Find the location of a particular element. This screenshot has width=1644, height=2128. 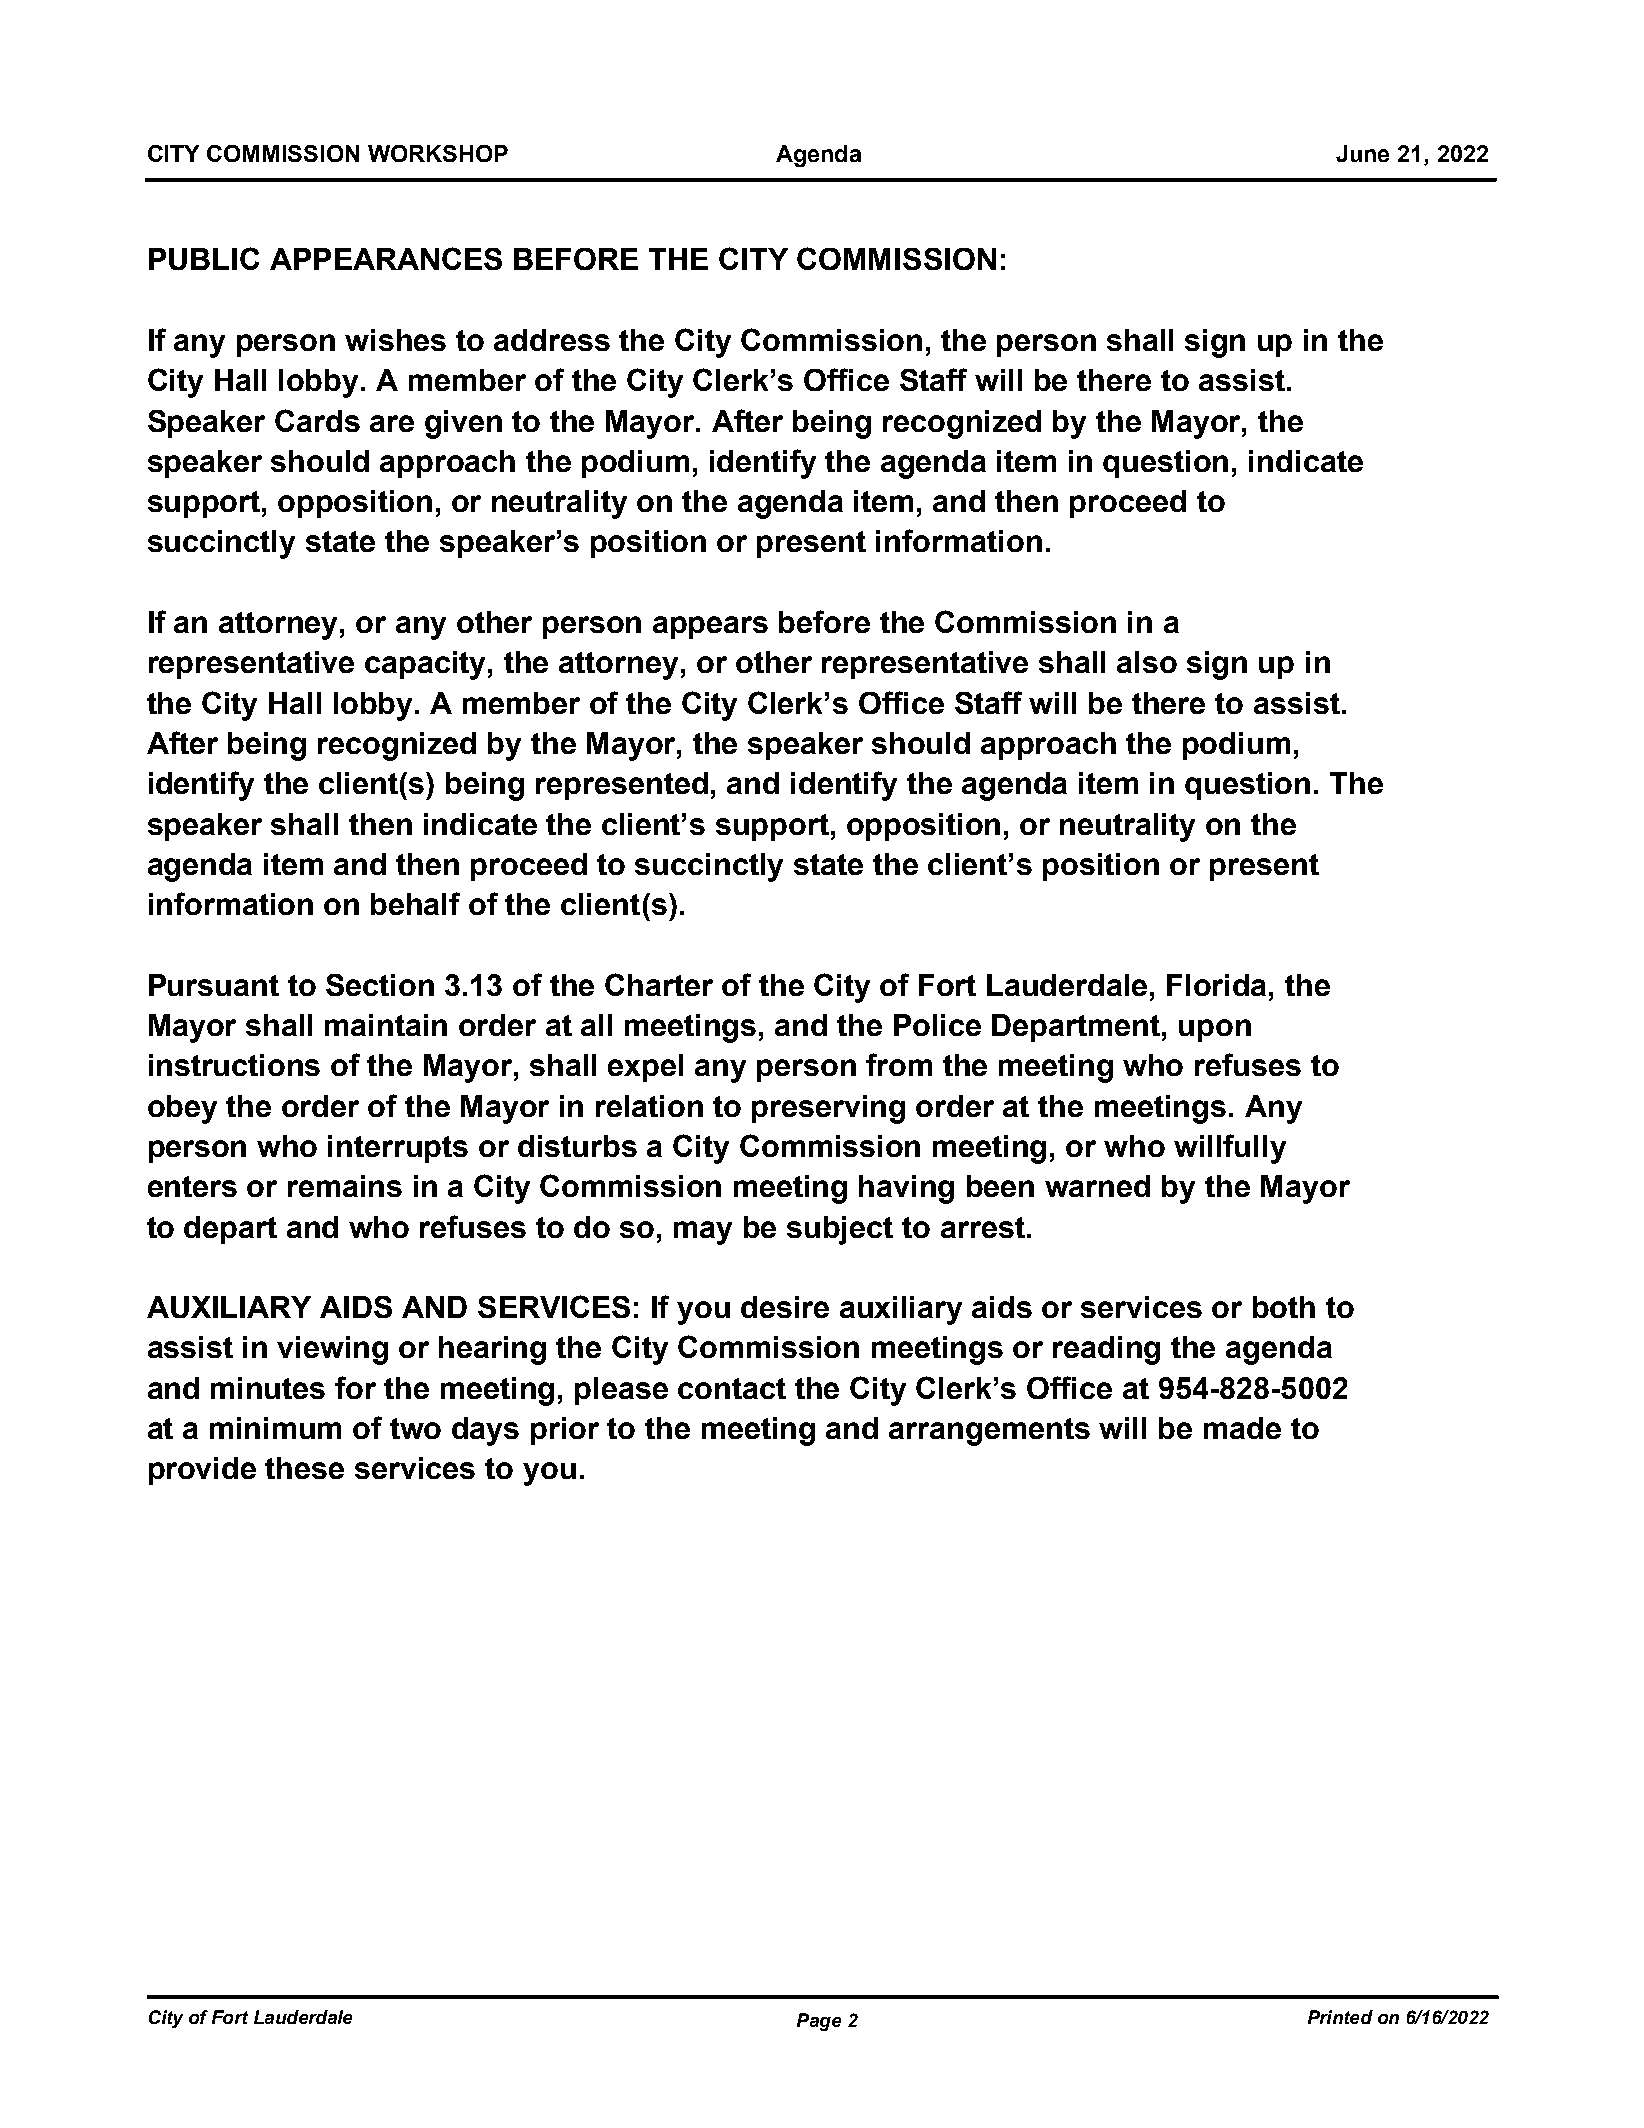

APPEARANCES is located at coordinates (386, 258).
